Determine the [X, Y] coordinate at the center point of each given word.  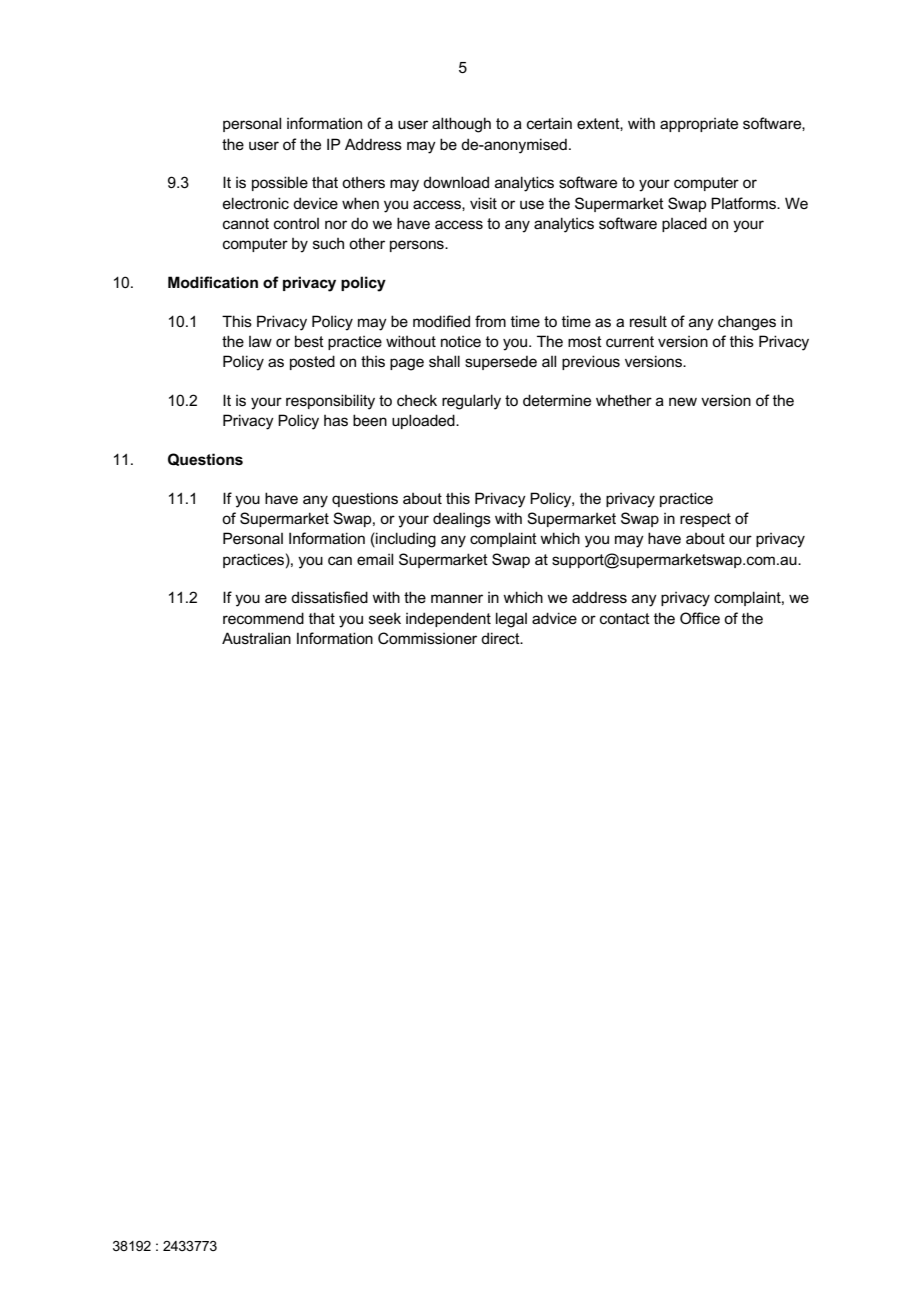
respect [705, 520]
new [683, 401]
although [461, 125]
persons [418, 246]
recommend [263, 618]
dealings [462, 520]
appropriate [699, 125]
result [648, 321]
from [490, 321]
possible [280, 183]
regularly [471, 402]
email [375, 559]
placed [684, 224]
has [336, 420]
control [296, 223]
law [260, 341]
